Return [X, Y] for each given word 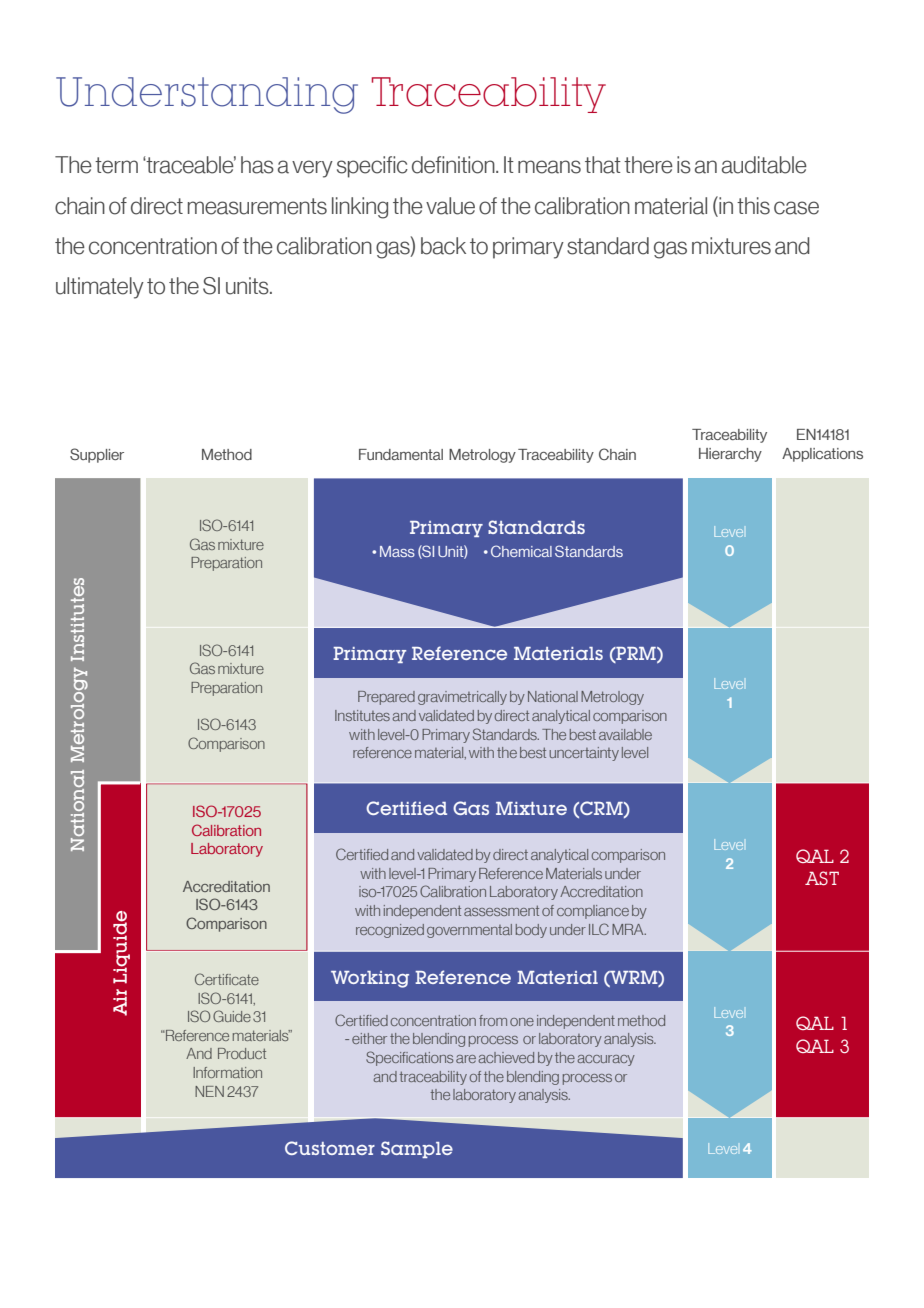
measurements [257, 206]
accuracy [606, 1060]
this [753, 206]
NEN [209, 1091]
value [450, 206]
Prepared [386, 698]
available [625, 734]
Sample [417, 1149]
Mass [397, 551]
